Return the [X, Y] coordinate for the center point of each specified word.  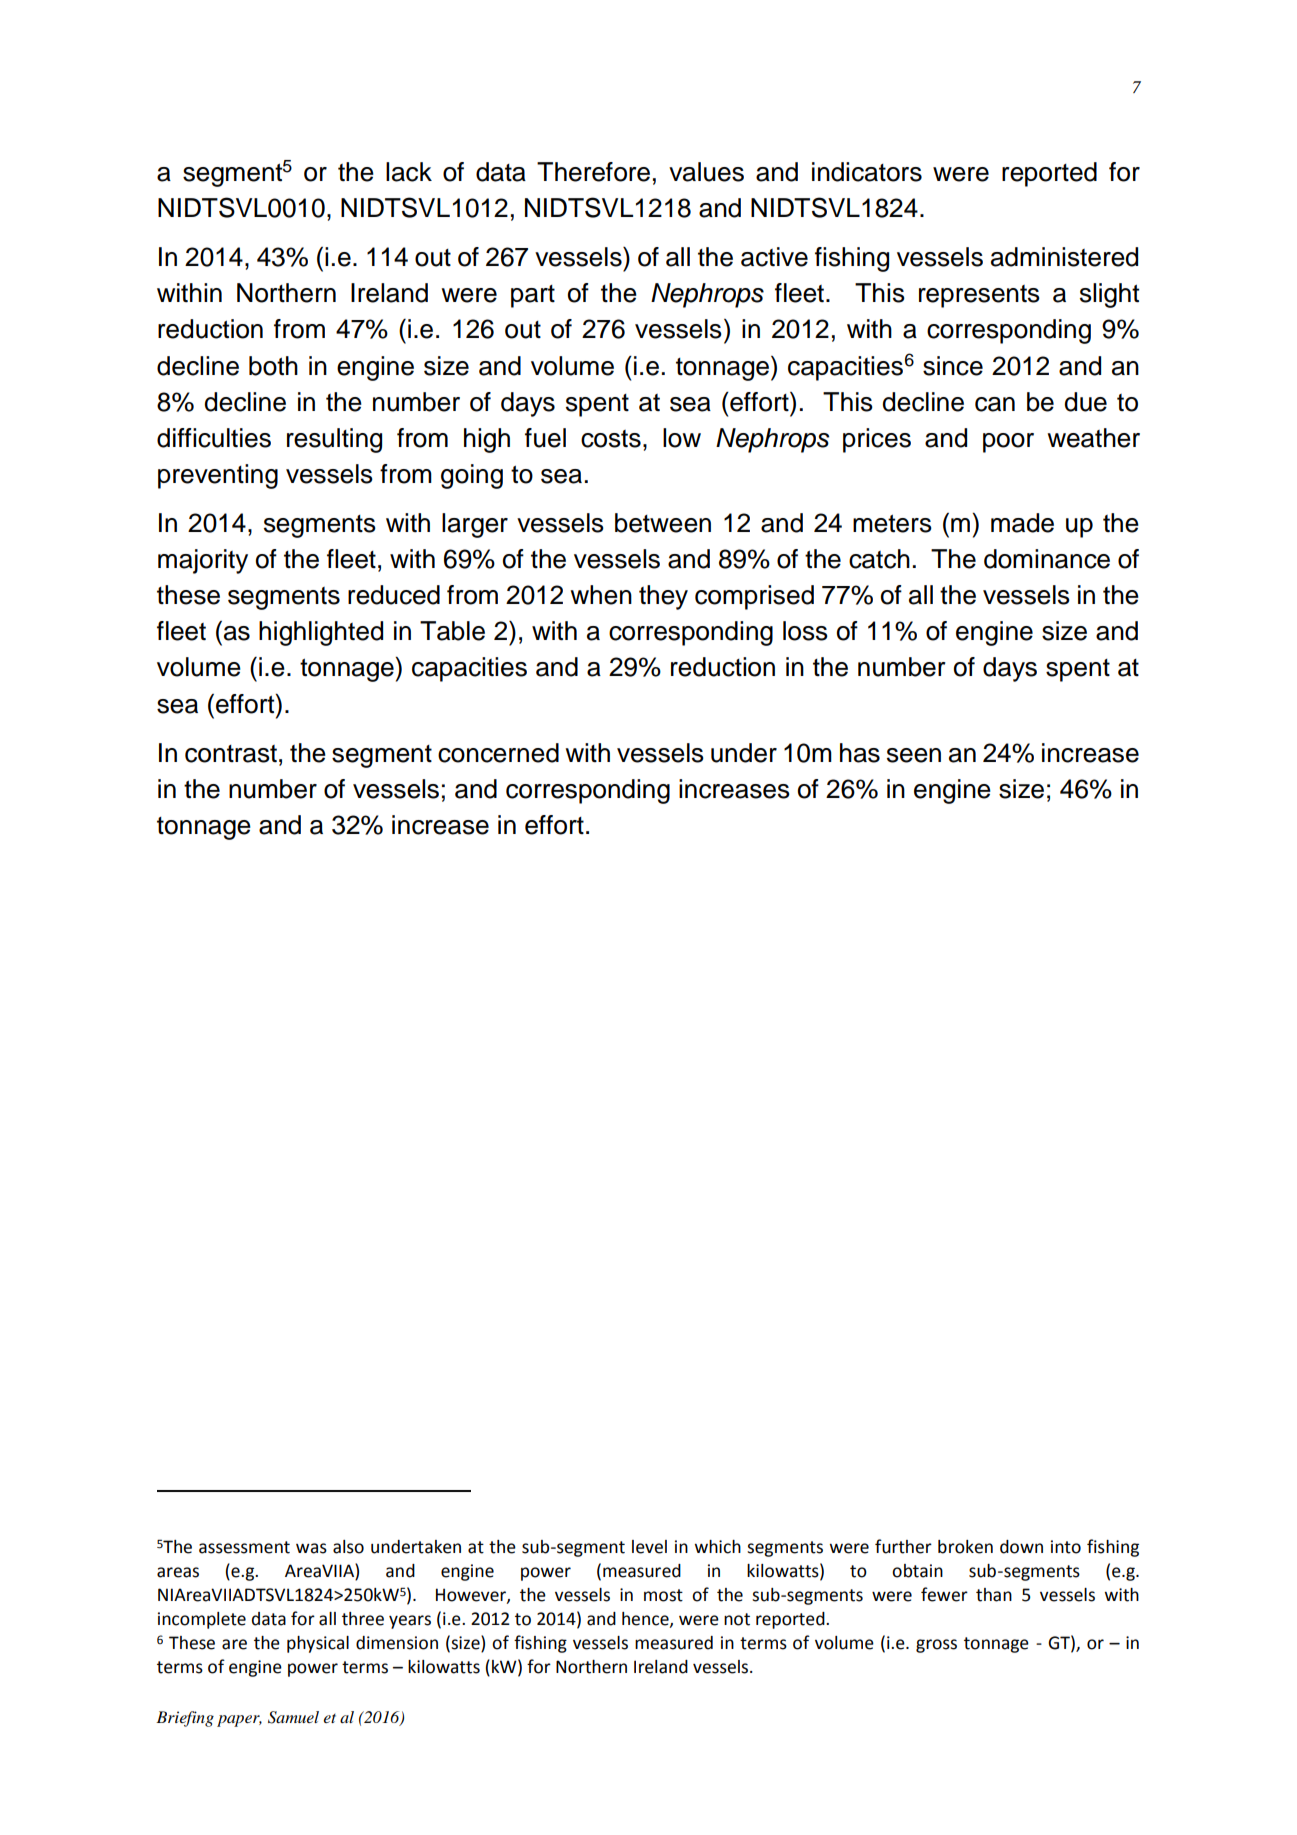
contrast [231, 754]
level [649, 1547]
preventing [218, 476]
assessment [244, 1547]
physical [318, 1644]
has [860, 753]
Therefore [593, 172]
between [663, 523]
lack [409, 172]
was [311, 1548]
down [1021, 1547]
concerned [498, 753]
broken [965, 1547]
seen [914, 755]
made [1022, 523]
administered [1064, 257]
